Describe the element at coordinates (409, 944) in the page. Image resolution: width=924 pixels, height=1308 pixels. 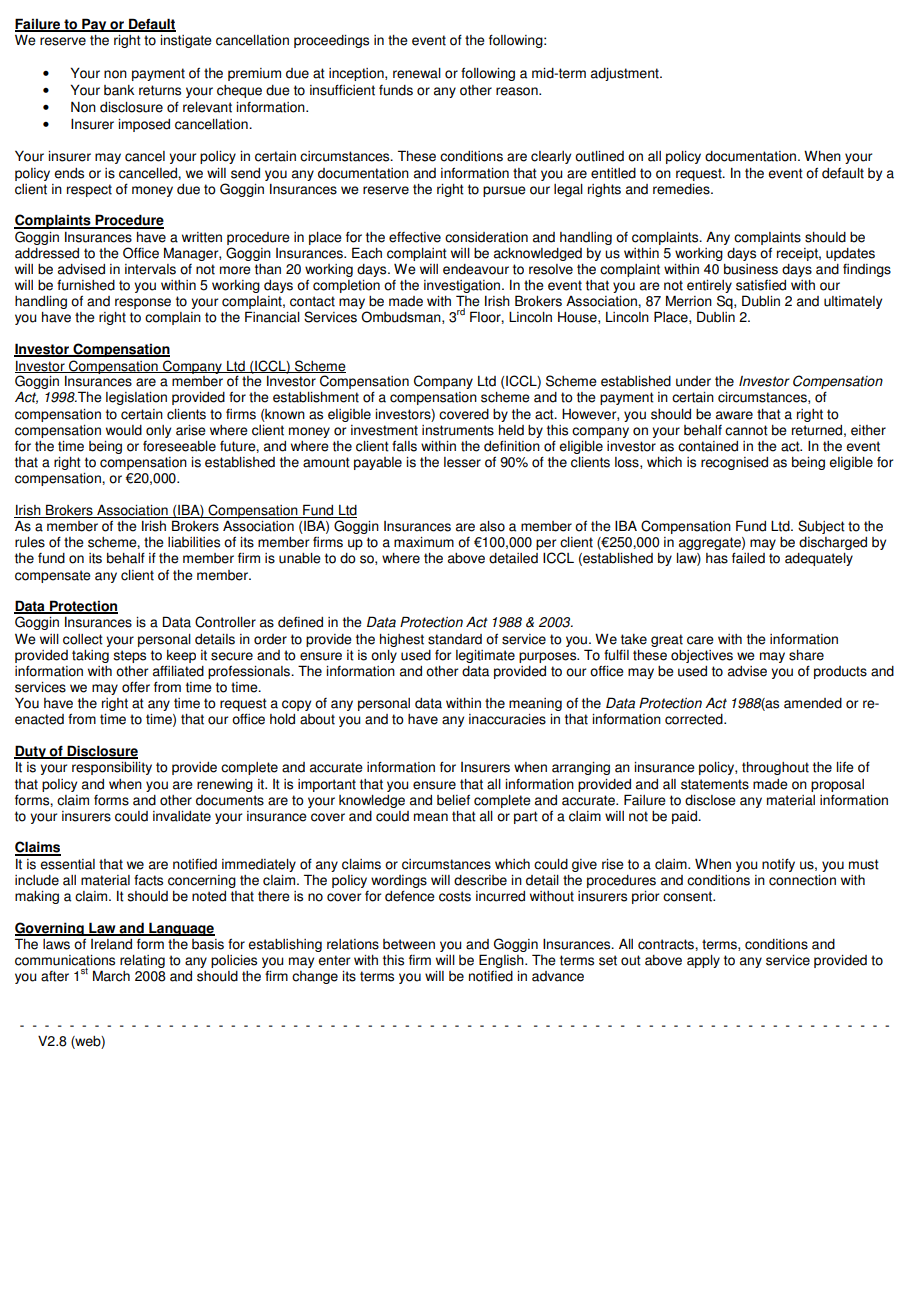
I see `between` at that location.
